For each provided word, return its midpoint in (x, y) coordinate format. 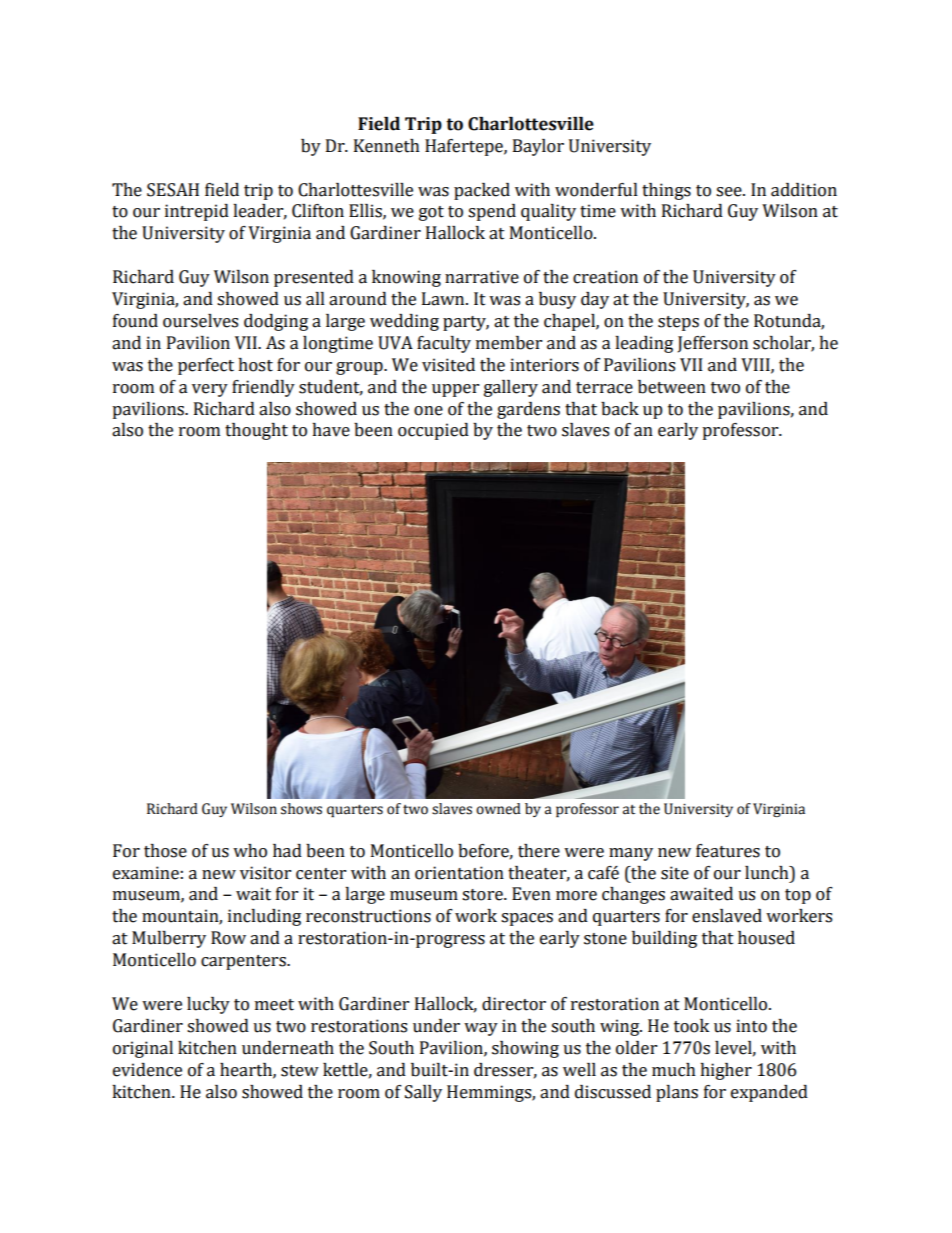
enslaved (727, 916)
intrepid (197, 212)
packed (482, 191)
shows (301, 809)
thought (256, 431)
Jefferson (713, 344)
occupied (433, 431)
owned (498, 809)
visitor (265, 873)
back (620, 409)
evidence (147, 1070)
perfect (206, 366)
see (730, 192)
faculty (444, 344)
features (728, 851)
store (483, 895)
